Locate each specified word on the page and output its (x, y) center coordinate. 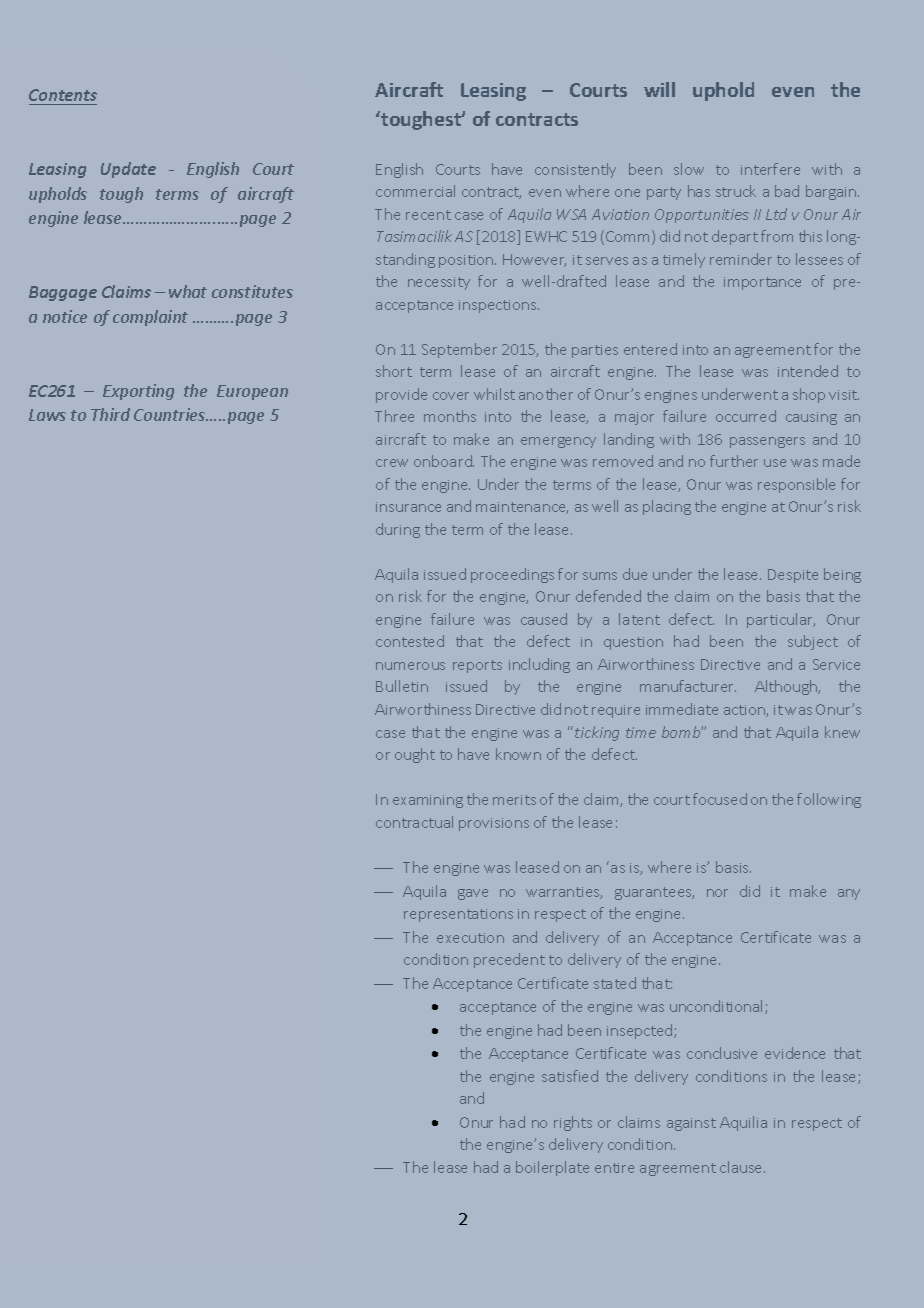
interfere (770, 169)
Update (128, 170)
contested (410, 641)
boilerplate (552, 1168)
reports (477, 666)
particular (781, 620)
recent (428, 215)
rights (573, 1123)
